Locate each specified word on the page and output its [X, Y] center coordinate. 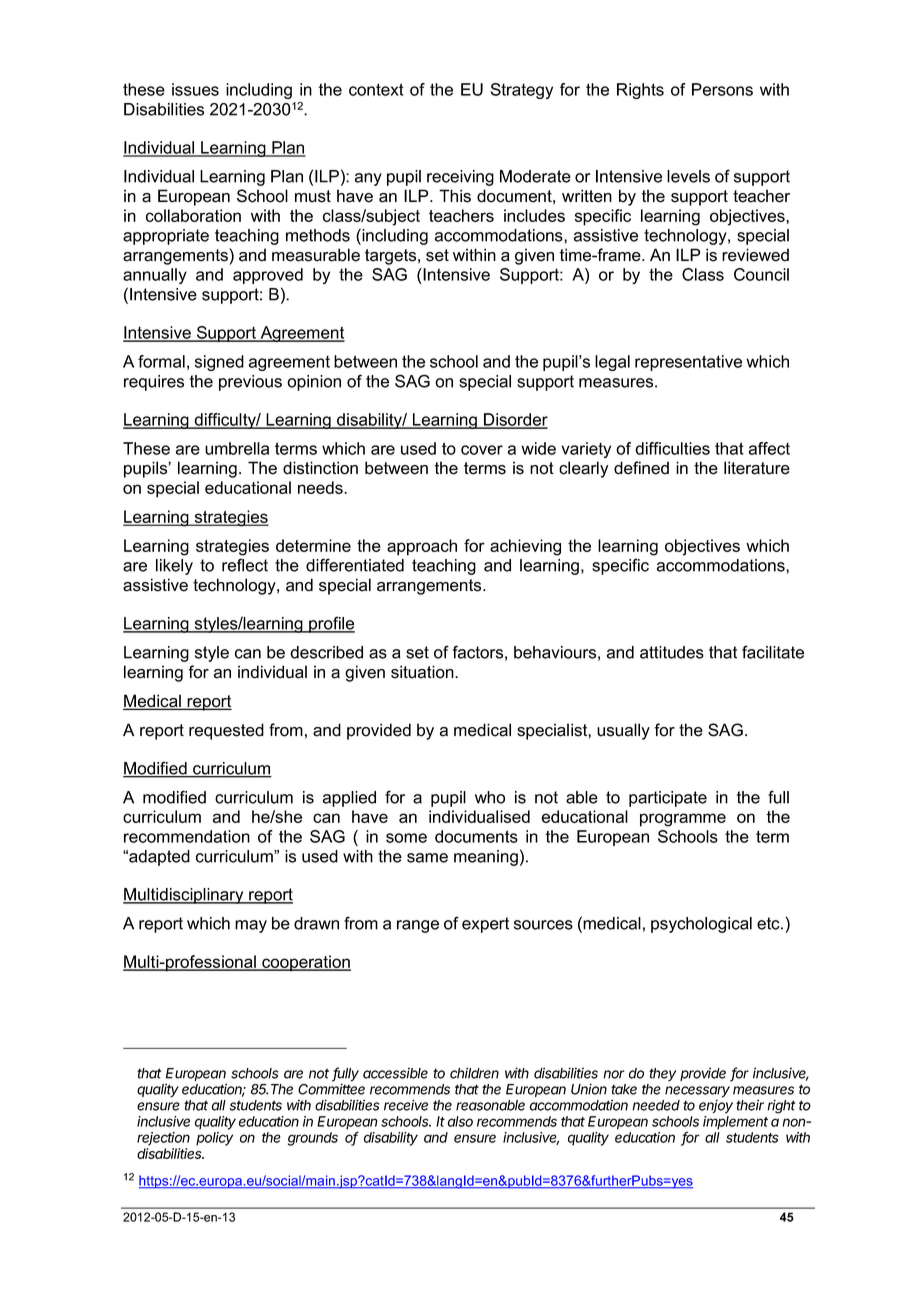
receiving [460, 178]
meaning [486, 858]
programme [683, 820]
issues [195, 89]
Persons [722, 89]
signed [219, 363]
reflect [245, 565]
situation [423, 672]
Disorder [515, 420]
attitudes [672, 652]
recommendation [187, 836]
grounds [313, 1139]
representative [688, 363]
